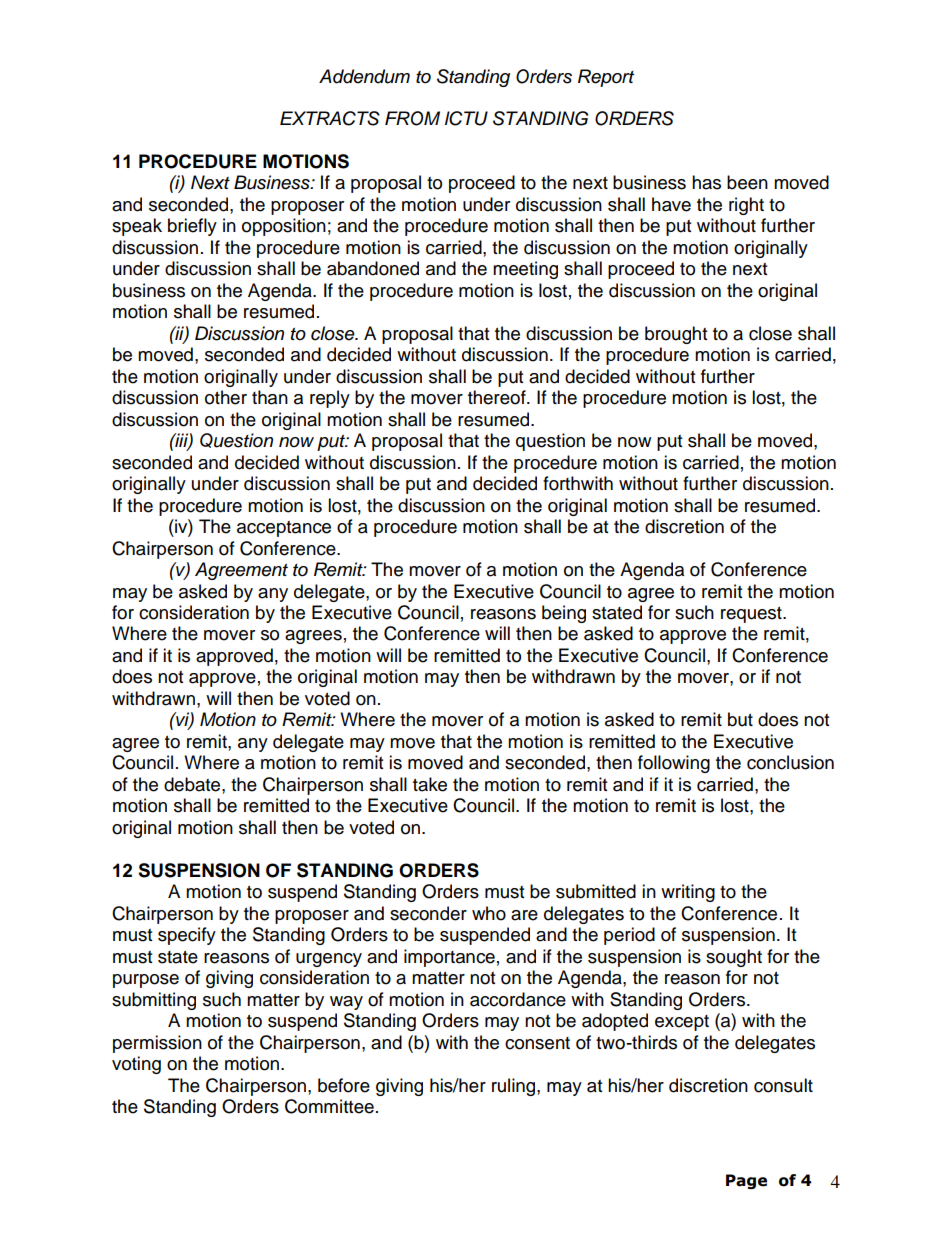  What do you see at coordinates (498, 397) in the image?
I see `thereof` at bounding box center [498, 397].
